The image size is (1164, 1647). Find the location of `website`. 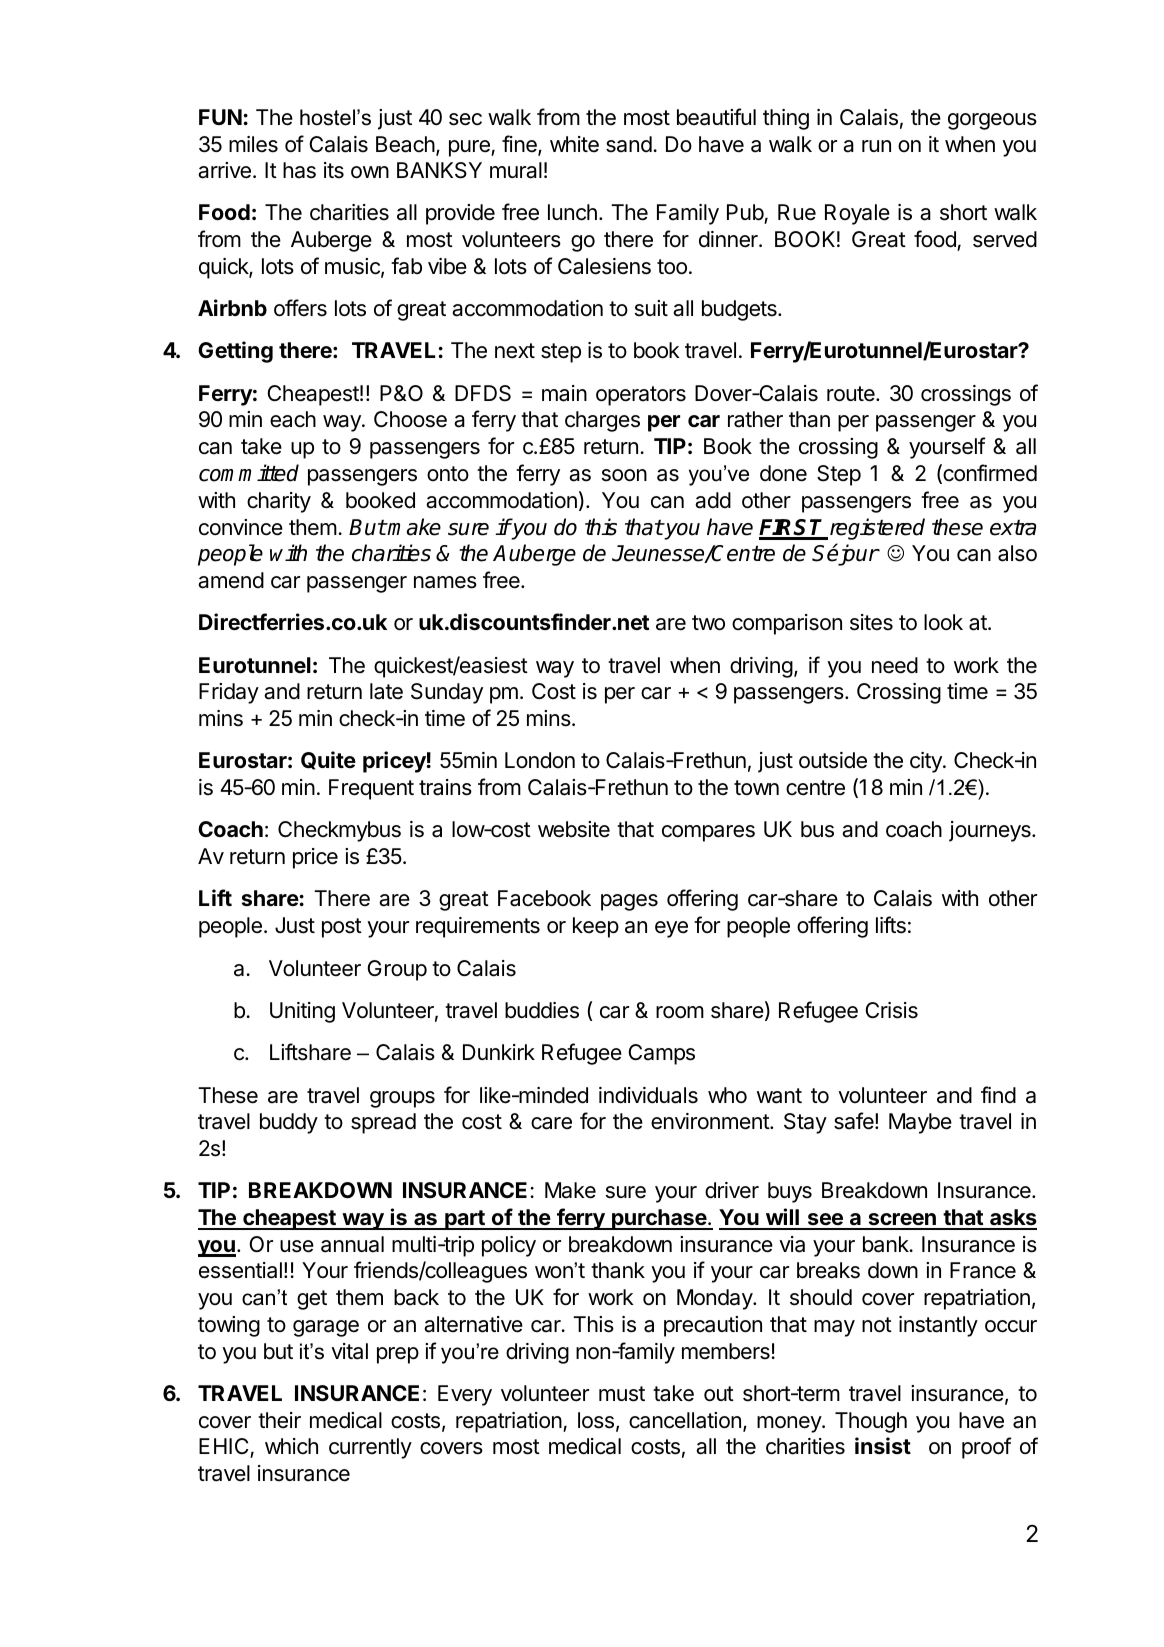

website is located at coordinates (574, 829).
